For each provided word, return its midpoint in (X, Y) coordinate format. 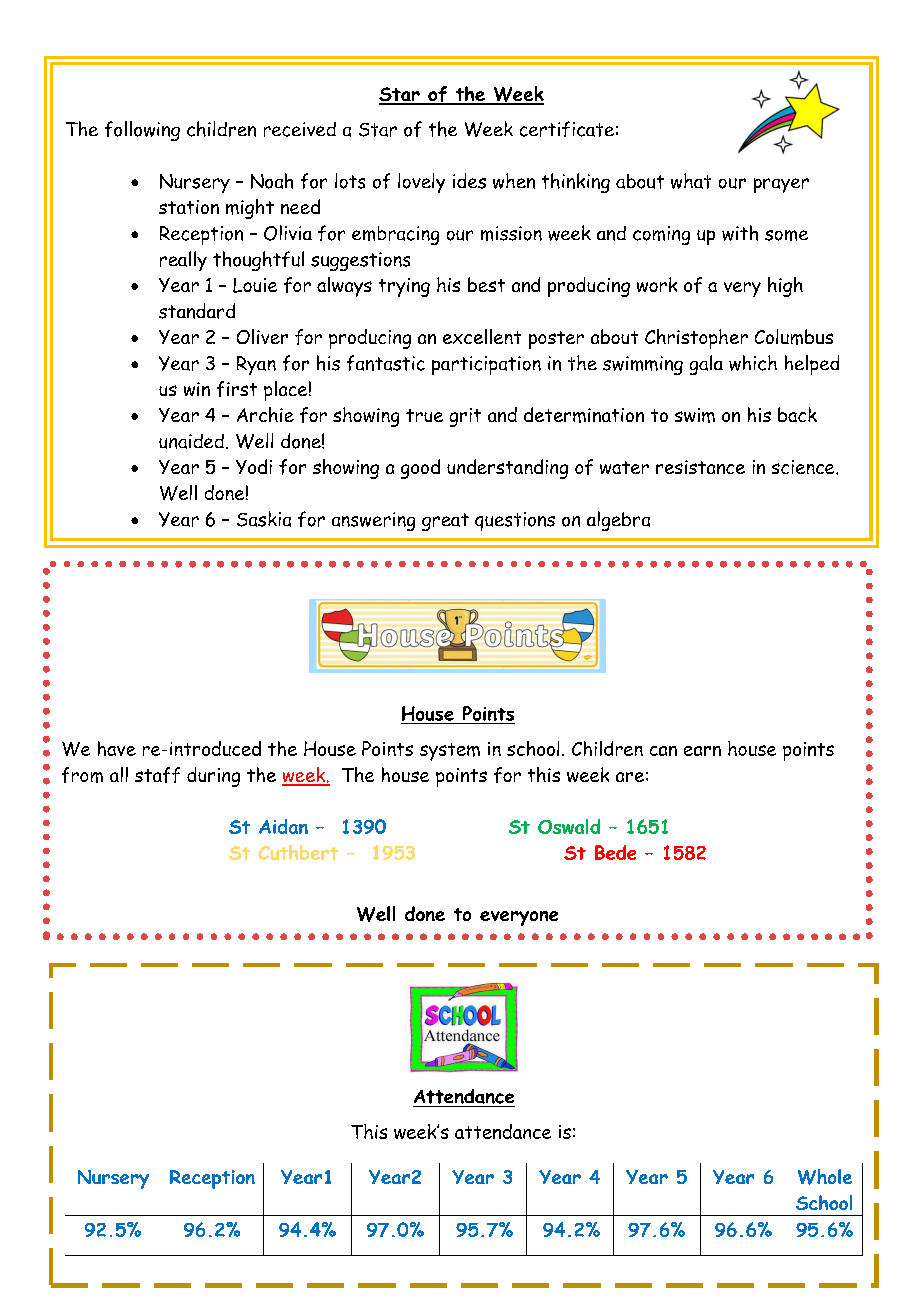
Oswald (569, 826)
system (450, 752)
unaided (191, 441)
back (797, 414)
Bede (615, 852)
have (117, 748)
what (691, 181)
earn (702, 751)
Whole (825, 1177)
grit (465, 417)
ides (469, 181)
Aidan (283, 826)
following (142, 131)
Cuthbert (298, 852)
